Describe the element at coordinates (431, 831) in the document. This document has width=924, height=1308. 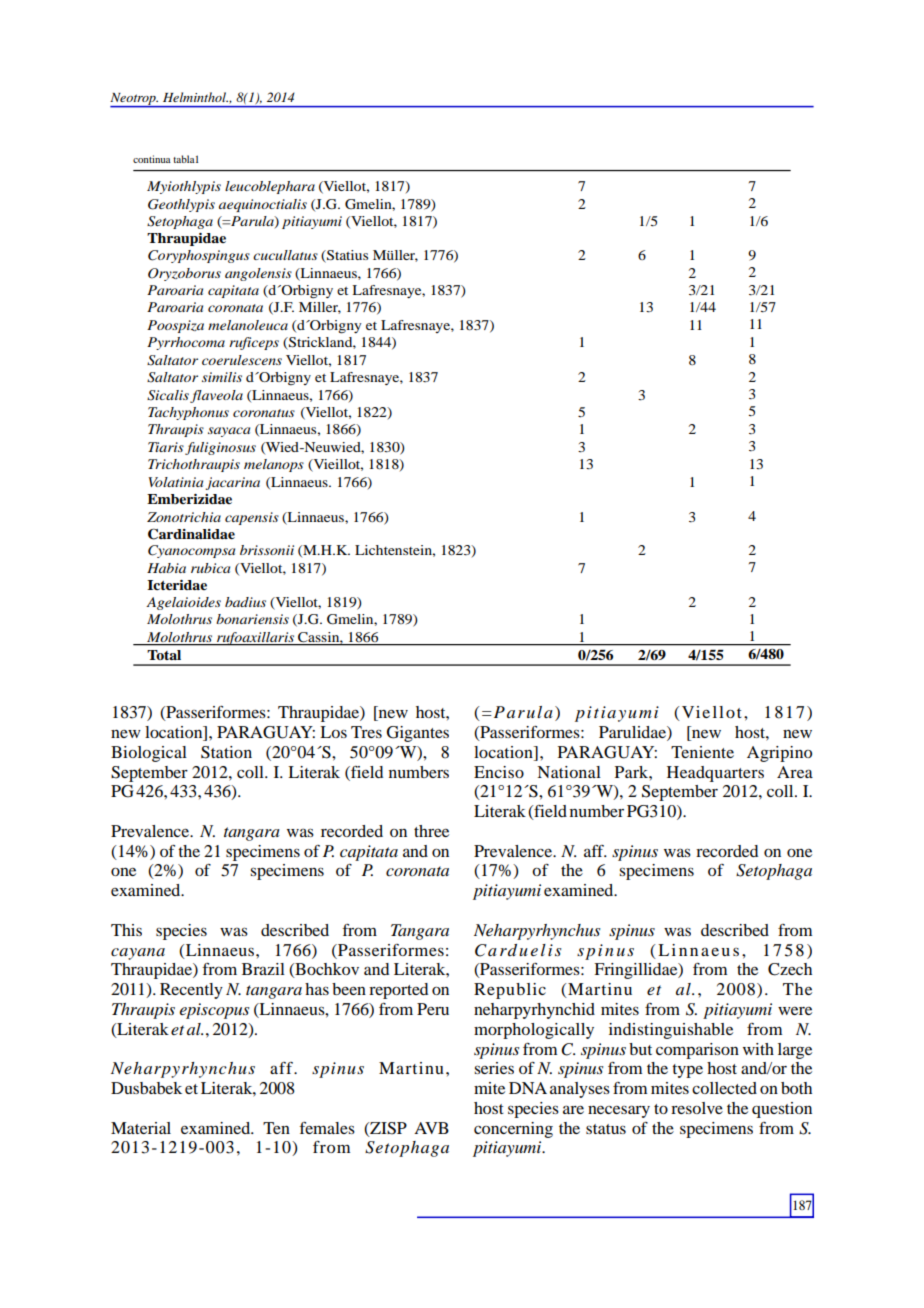
I see `three` at that location.
